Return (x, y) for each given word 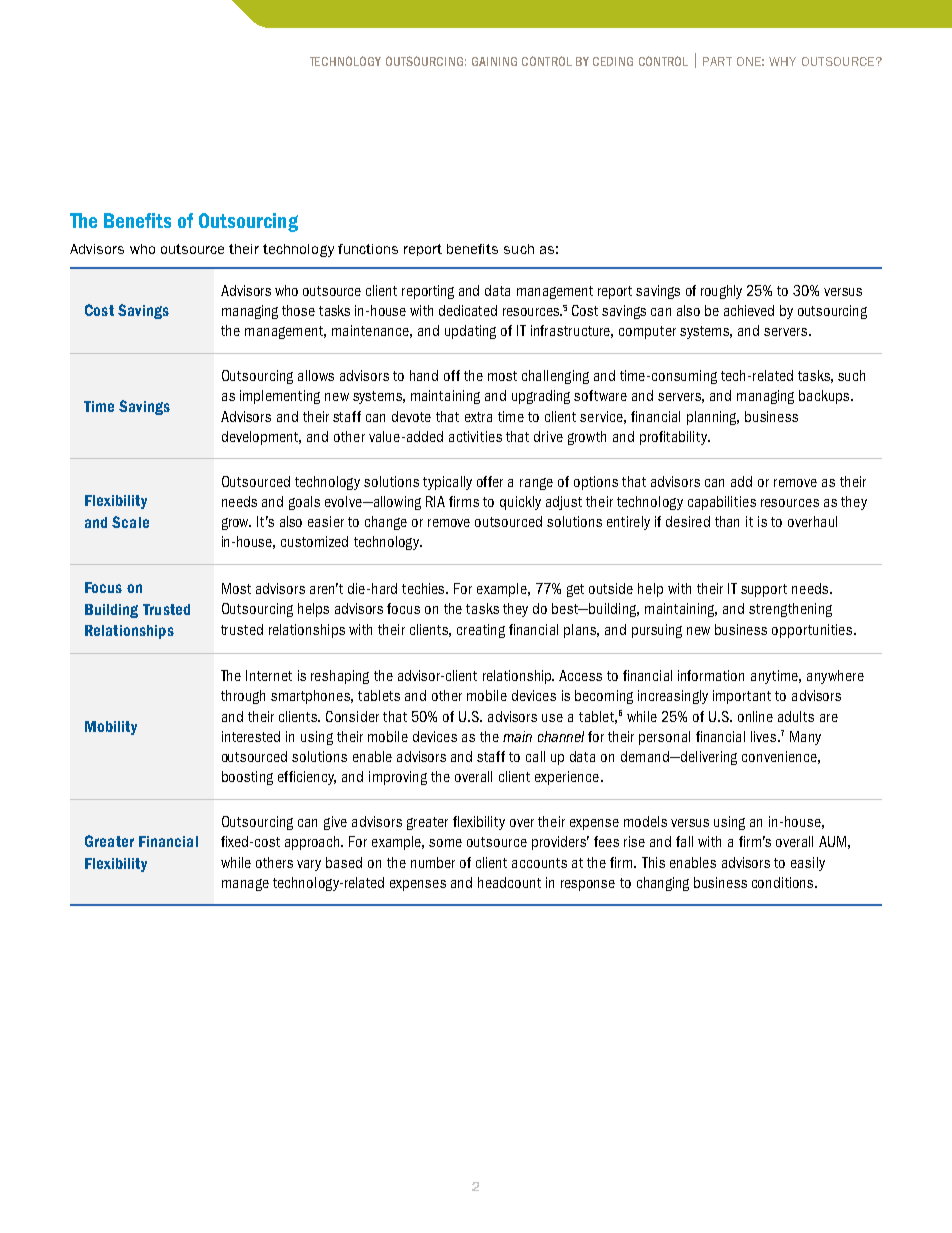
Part (717, 61)
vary (309, 865)
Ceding (613, 61)
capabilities (722, 503)
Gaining (494, 61)
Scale (130, 522)
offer (490, 481)
